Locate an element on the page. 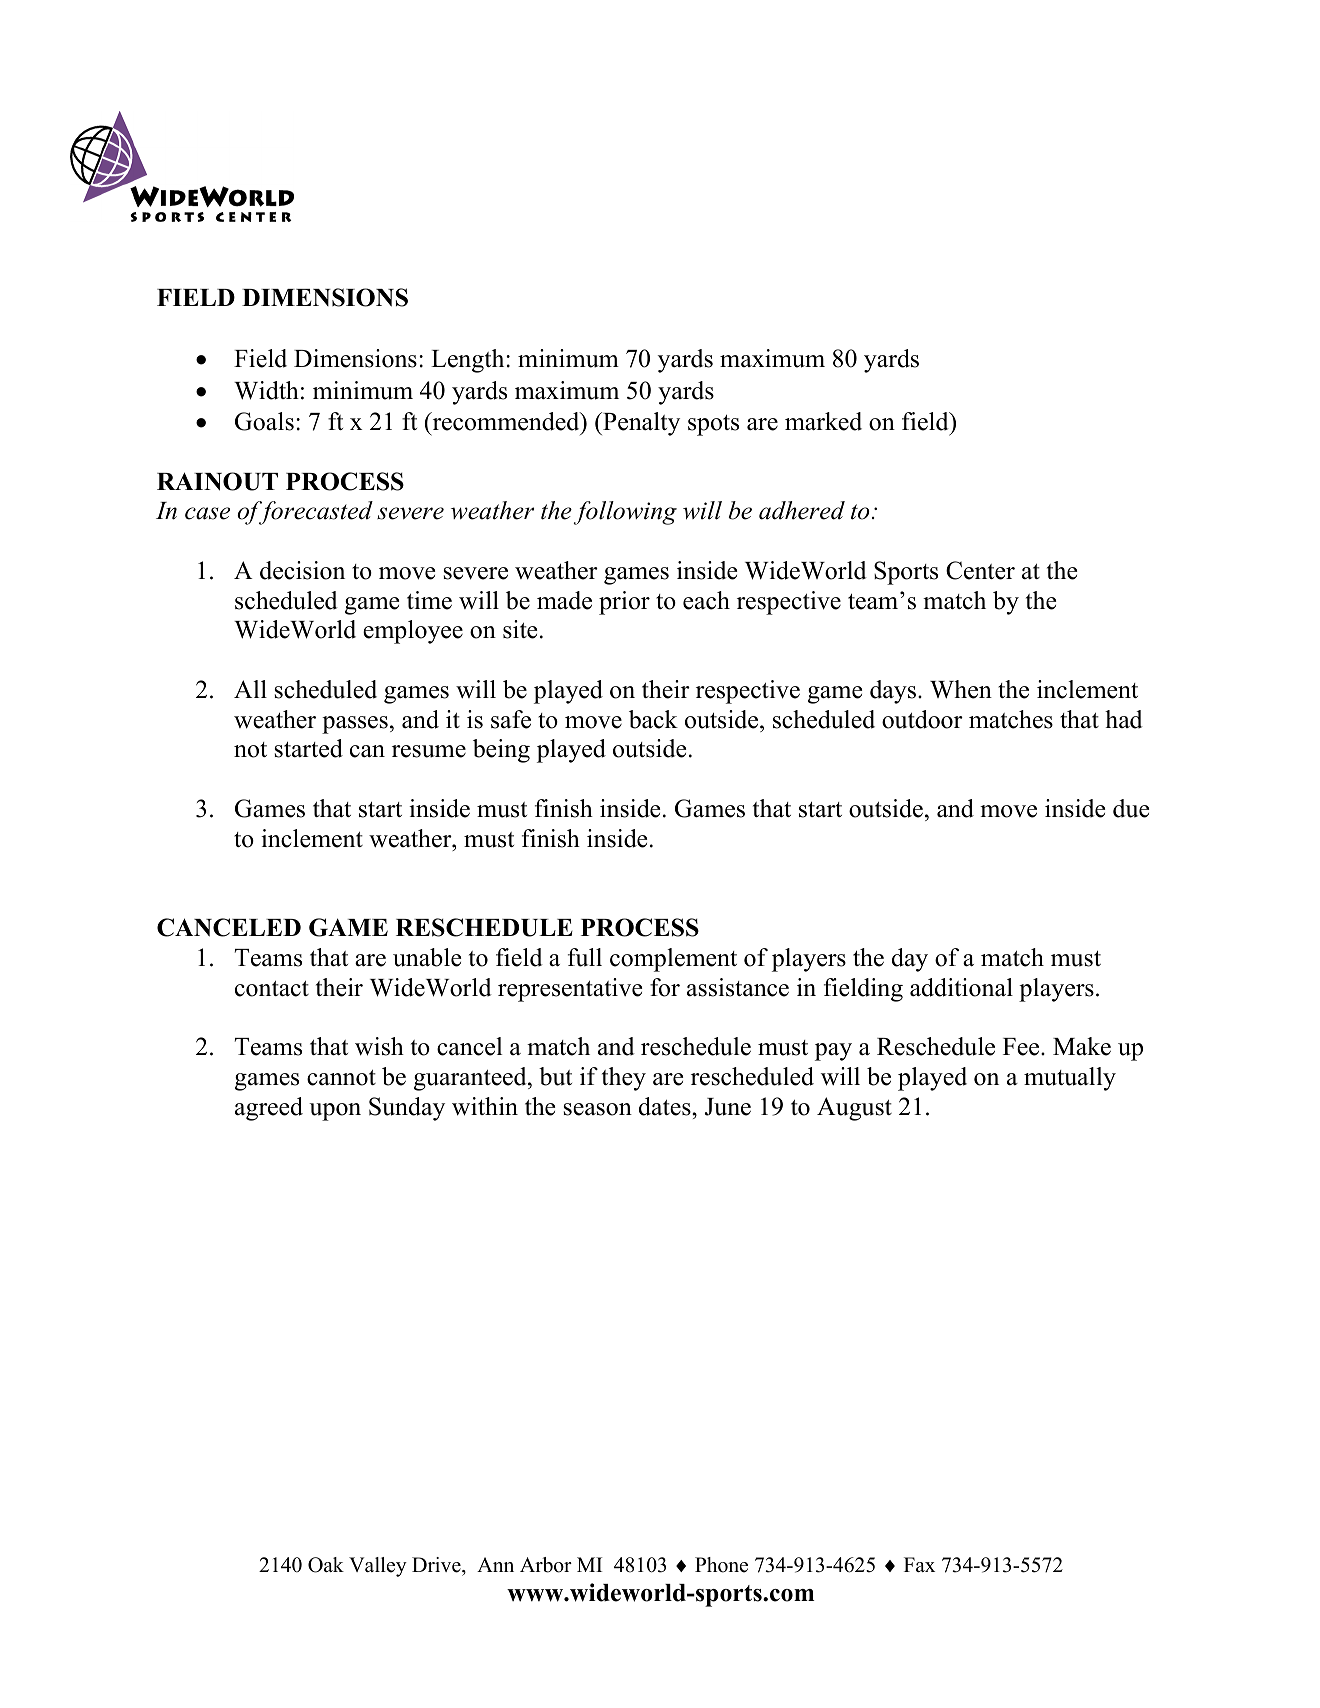 The height and width of the page is (1708, 1320). mutually is located at coordinates (1070, 1079).
